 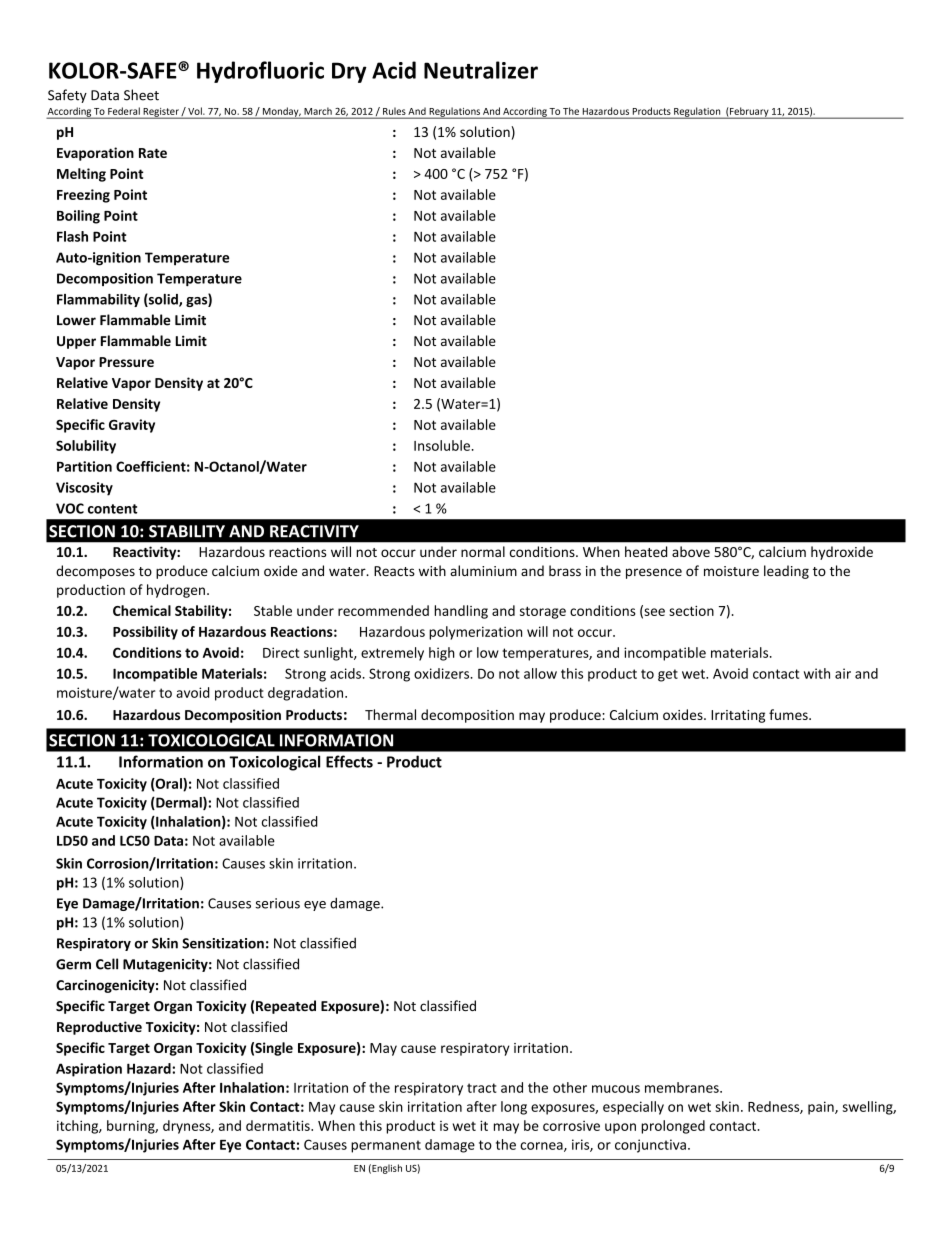 I want to click on Chemical, so click(x=142, y=610).
